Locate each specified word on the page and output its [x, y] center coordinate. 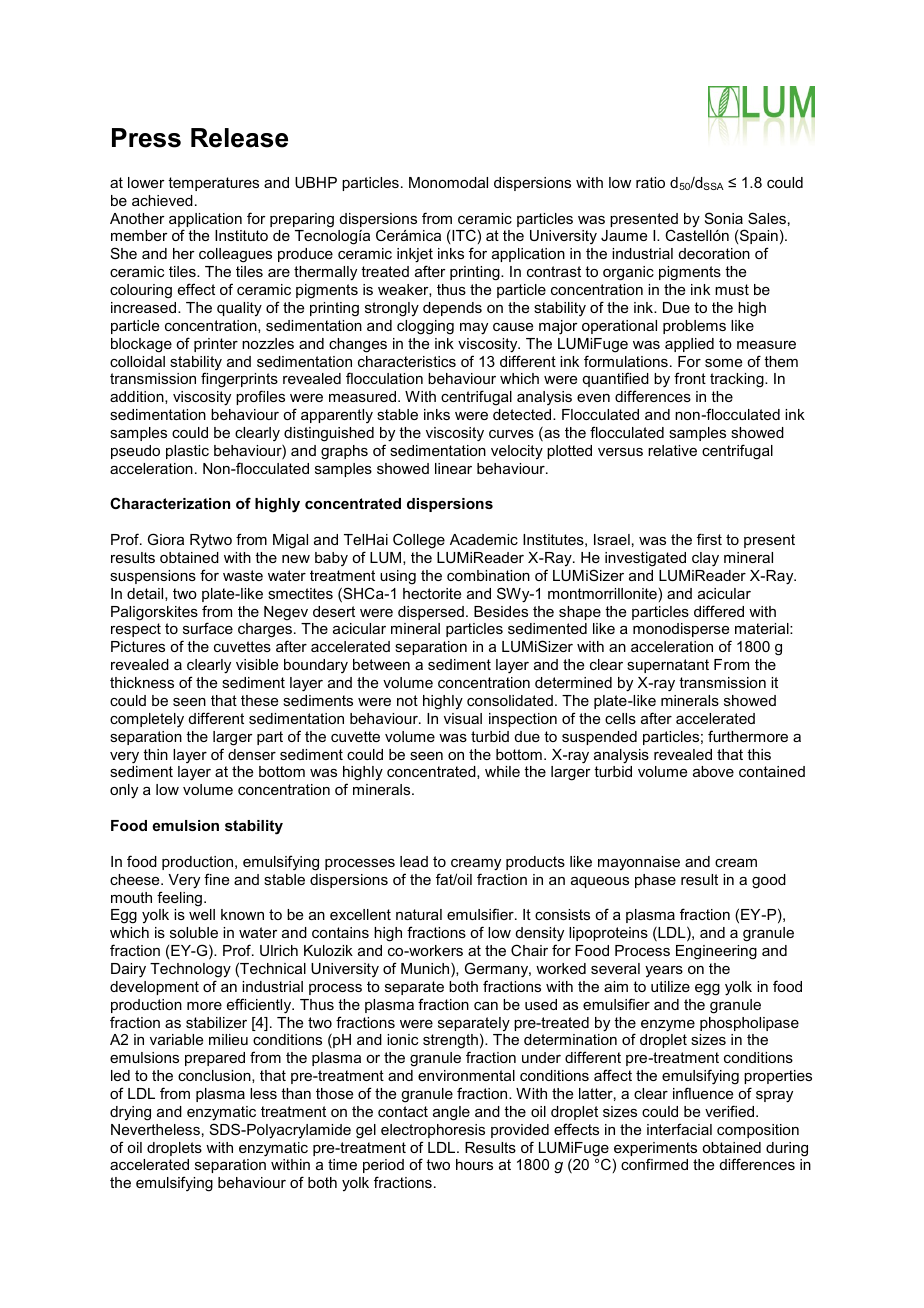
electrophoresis [433, 1131]
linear [453, 468]
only [124, 791]
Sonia [724, 218]
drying [130, 1113]
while [502, 771]
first [709, 539]
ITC [464, 235]
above [713, 771]
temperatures [213, 184]
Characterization [170, 503]
